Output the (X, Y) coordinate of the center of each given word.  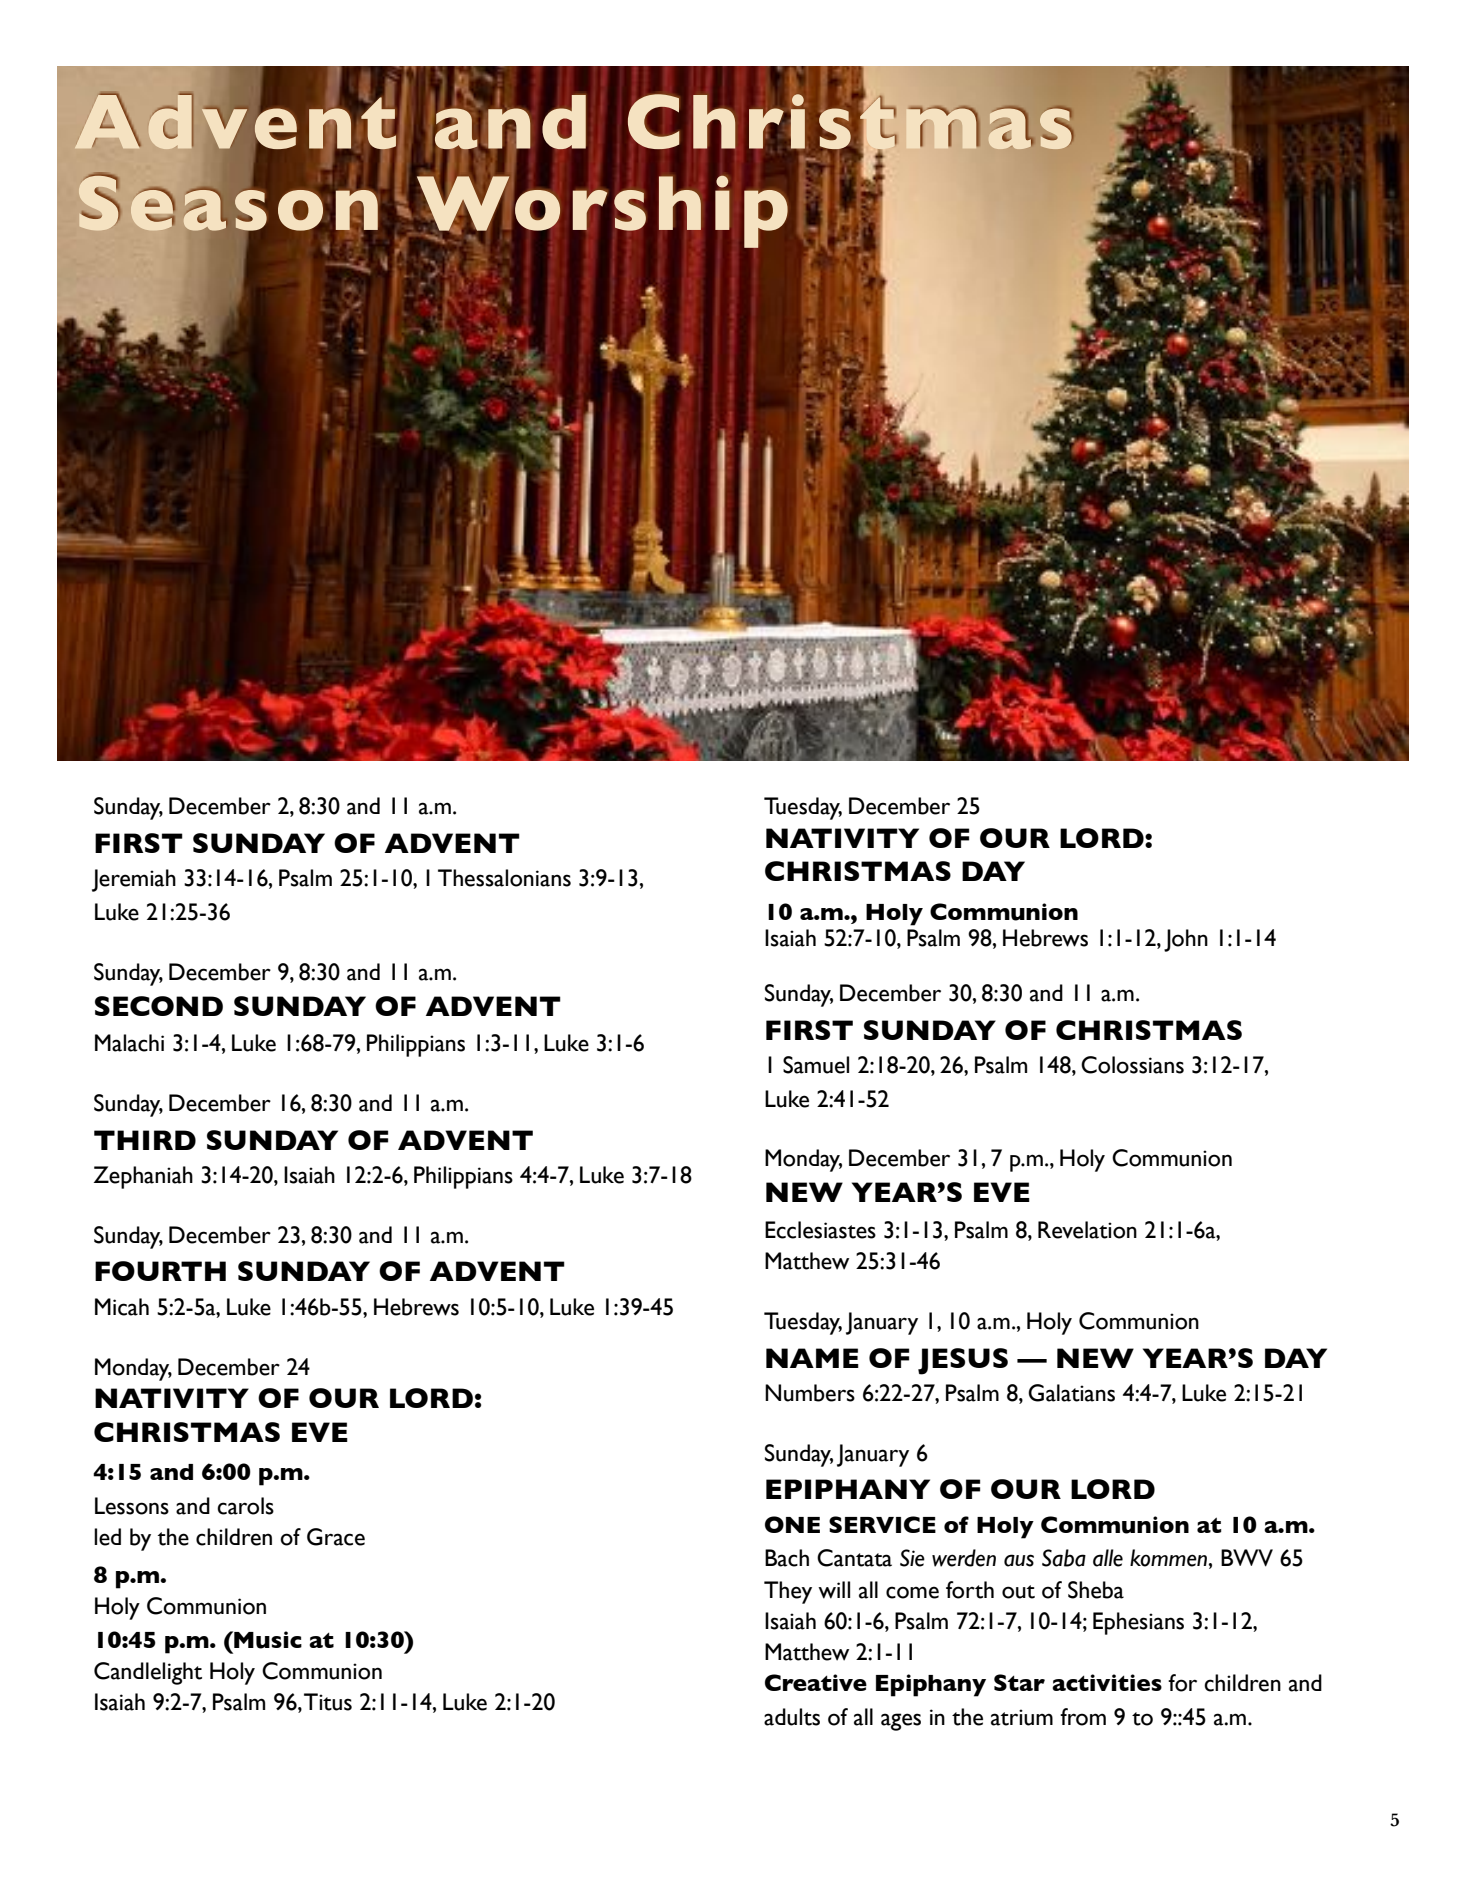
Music (267, 1640)
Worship (602, 210)
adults (792, 1717)
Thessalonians (504, 878)
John (1186, 940)
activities (1107, 1682)
